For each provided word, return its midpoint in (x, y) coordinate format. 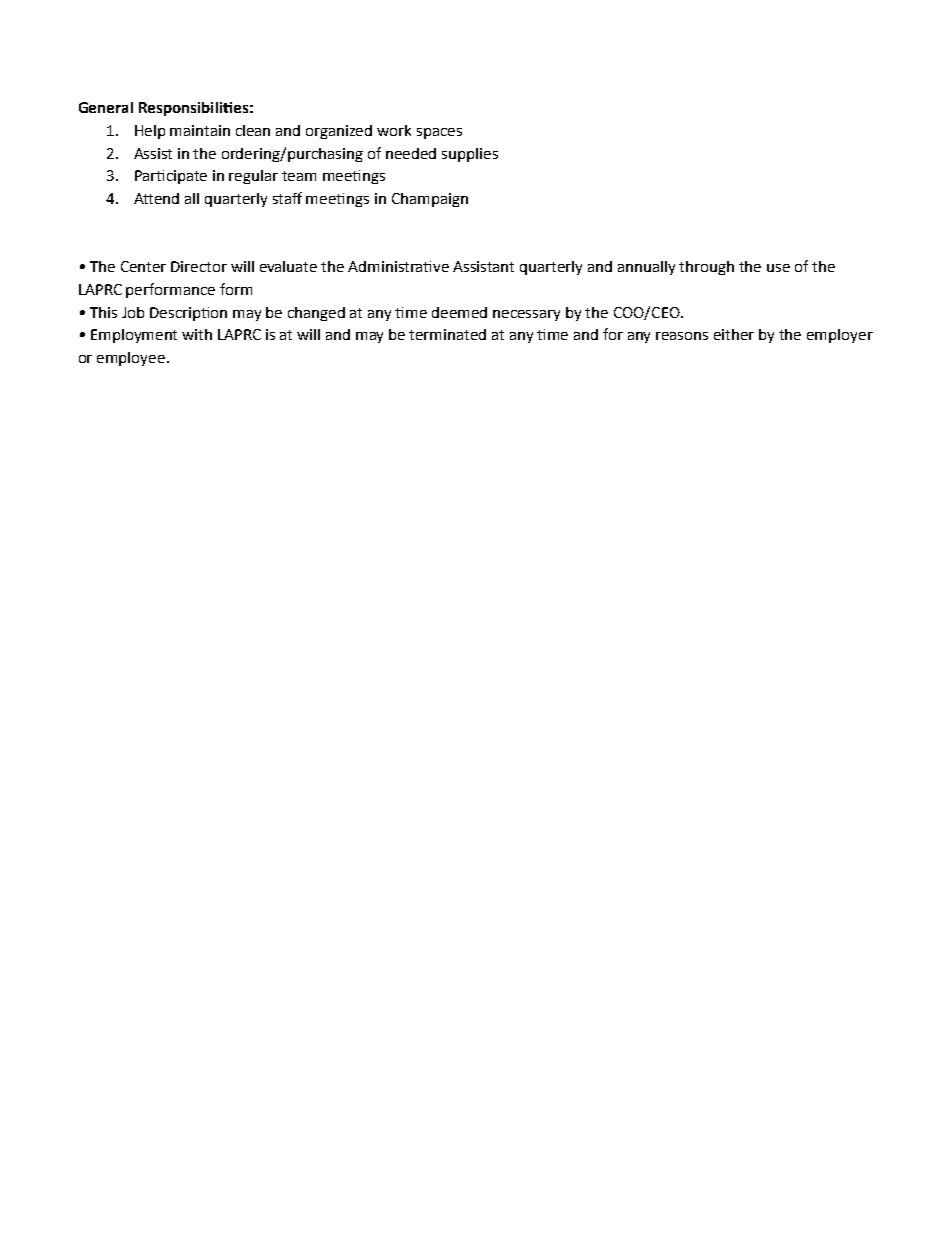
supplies (470, 155)
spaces (439, 133)
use (778, 268)
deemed (459, 312)
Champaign (430, 200)
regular (253, 177)
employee (131, 359)
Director (199, 266)
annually (646, 268)
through (706, 268)
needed (411, 153)
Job (133, 312)
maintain (200, 130)
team (299, 176)
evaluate (288, 266)
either (734, 334)
